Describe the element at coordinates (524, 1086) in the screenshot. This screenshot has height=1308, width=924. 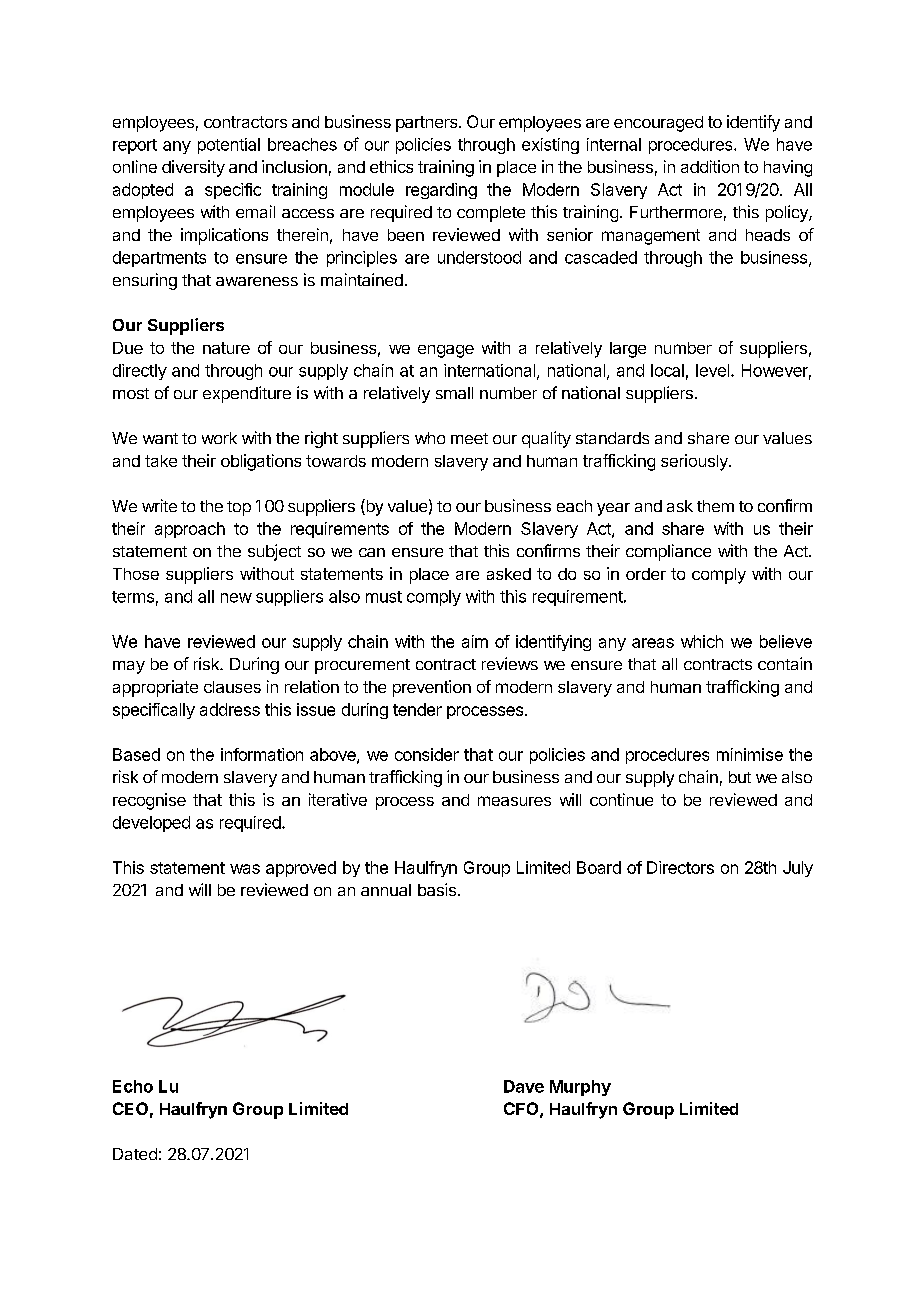
I see `Dave` at that location.
